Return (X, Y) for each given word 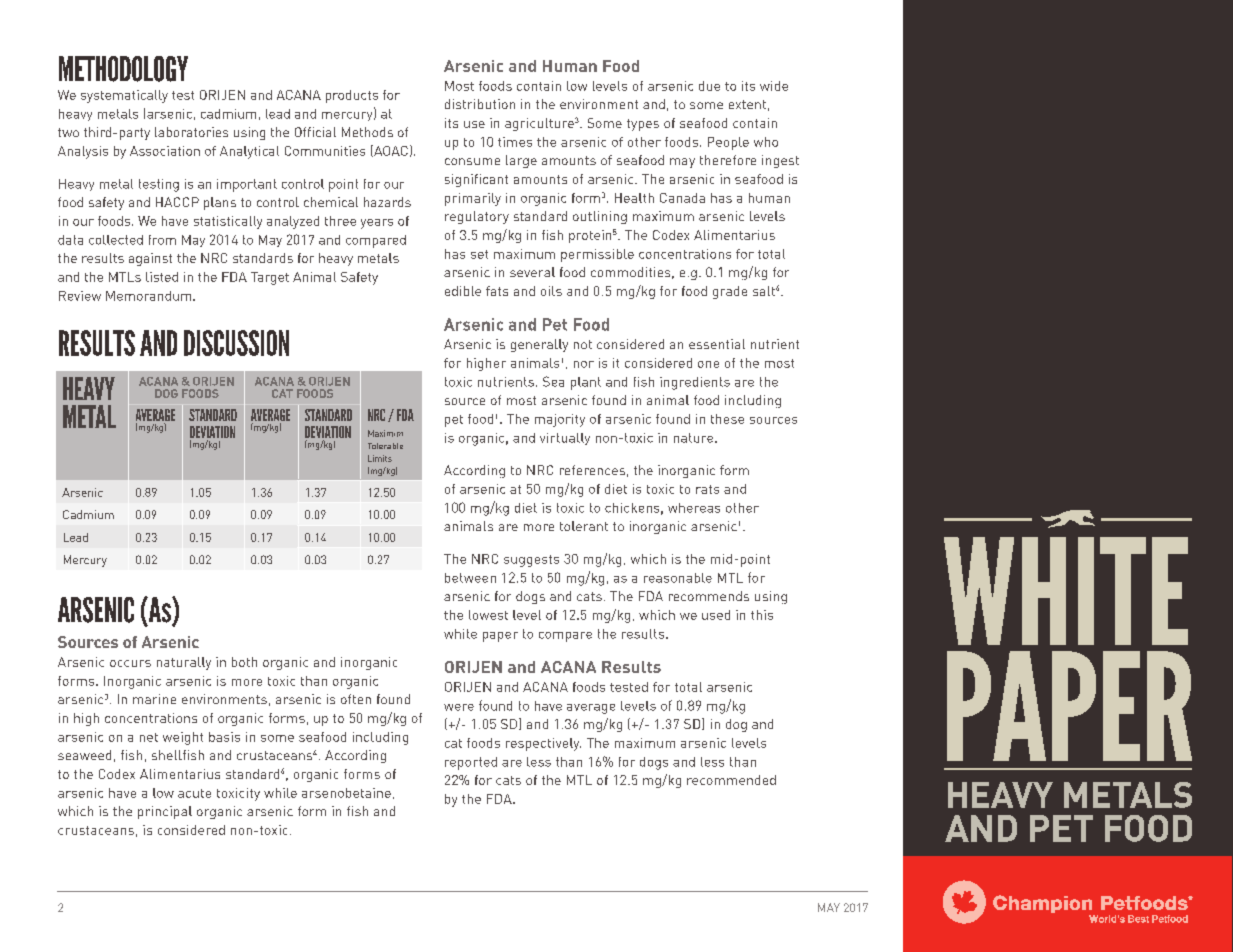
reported (471, 763)
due (709, 86)
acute (194, 793)
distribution (480, 104)
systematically (124, 96)
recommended (731, 780)
